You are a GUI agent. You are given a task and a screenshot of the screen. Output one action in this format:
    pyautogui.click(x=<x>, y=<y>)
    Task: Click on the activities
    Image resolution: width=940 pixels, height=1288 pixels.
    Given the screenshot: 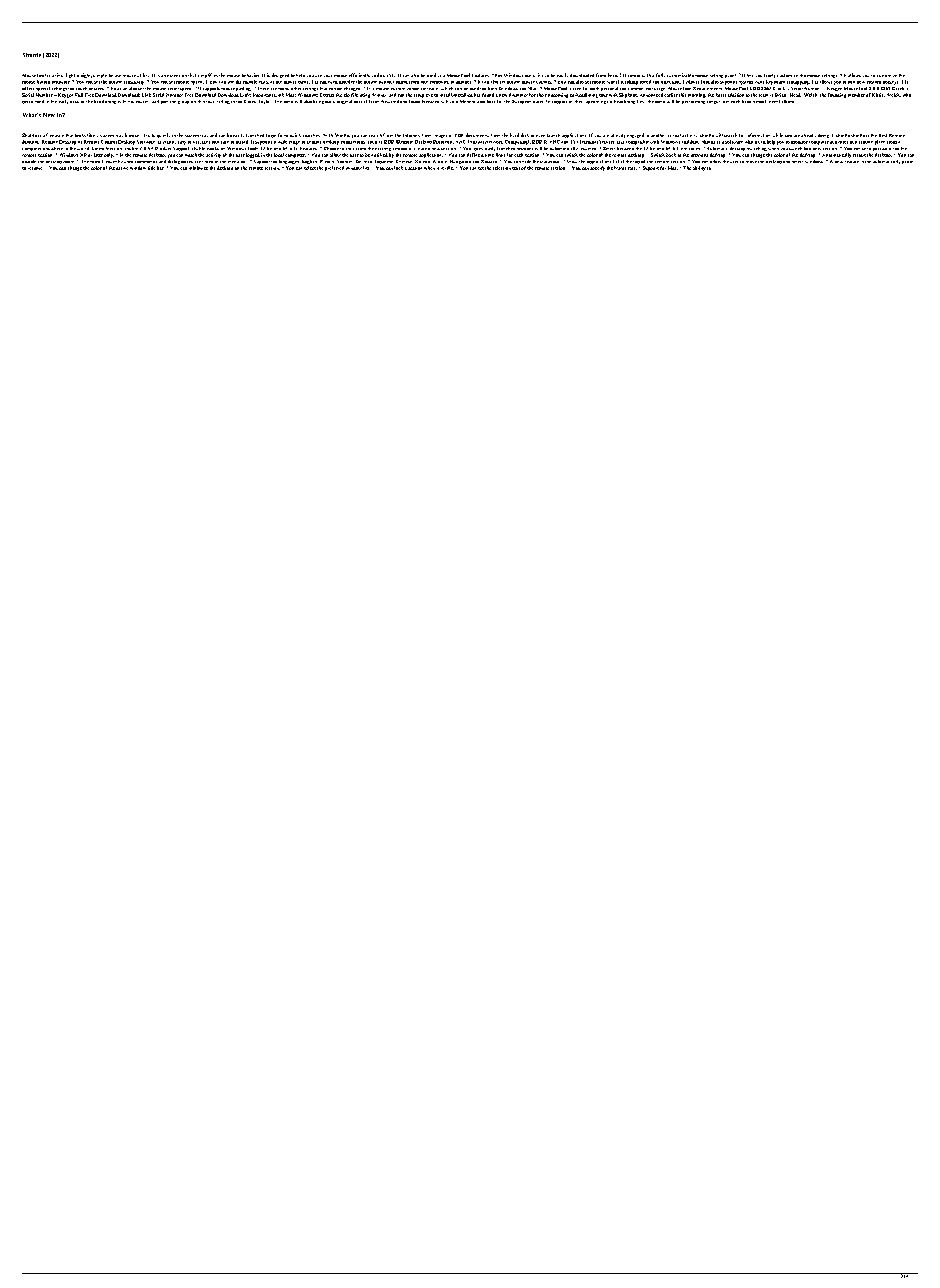 What is the action you would take?
    pyautogui.click(x=839, y=142)
